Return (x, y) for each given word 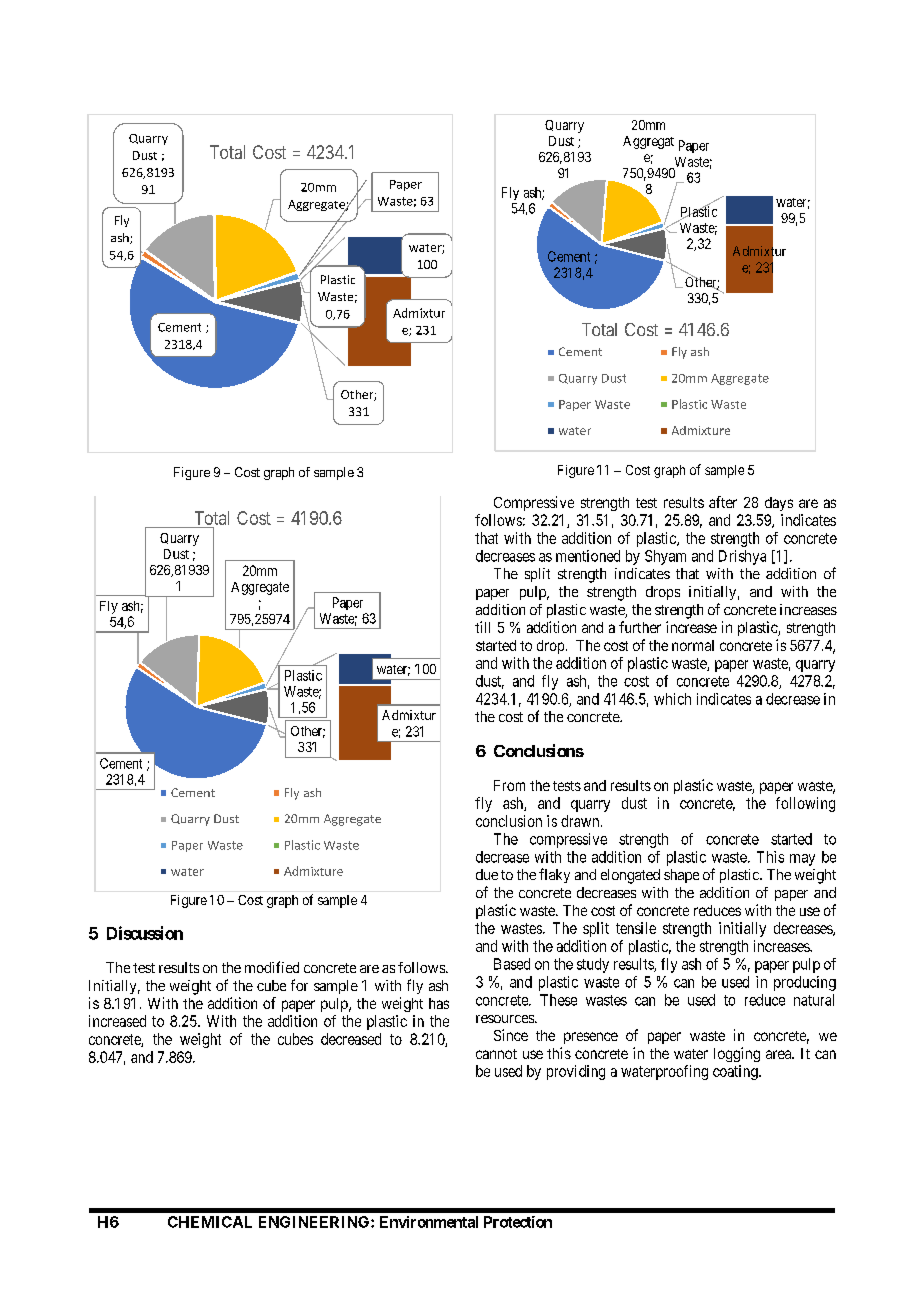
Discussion (145, 933)
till (482, 627)
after (723, 502)
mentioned (588, 556)
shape (681, 876)
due (487, 874)
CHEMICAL (210, 1222)
